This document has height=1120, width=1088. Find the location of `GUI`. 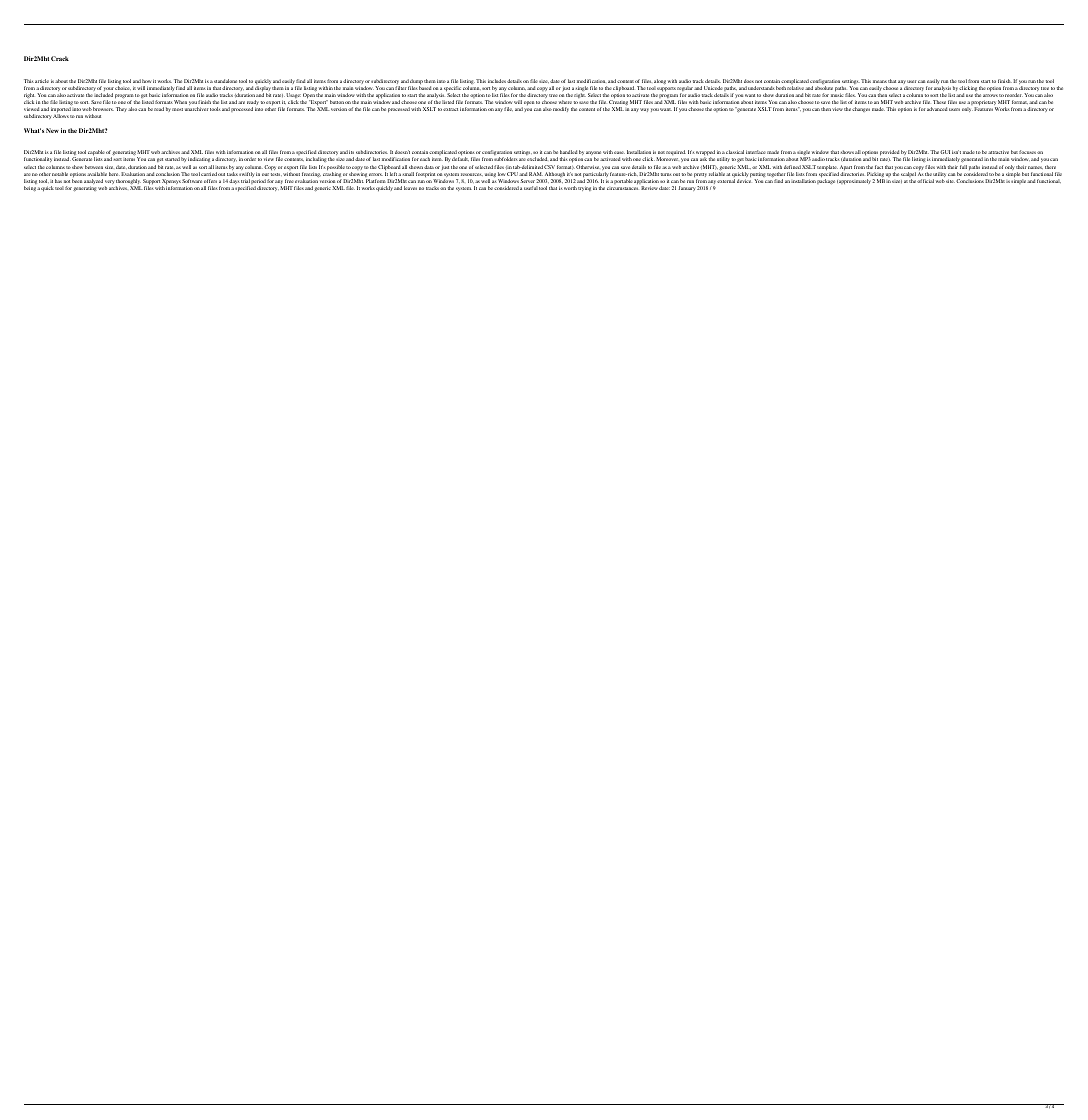

GUI is located at coordinates (945, 152).
